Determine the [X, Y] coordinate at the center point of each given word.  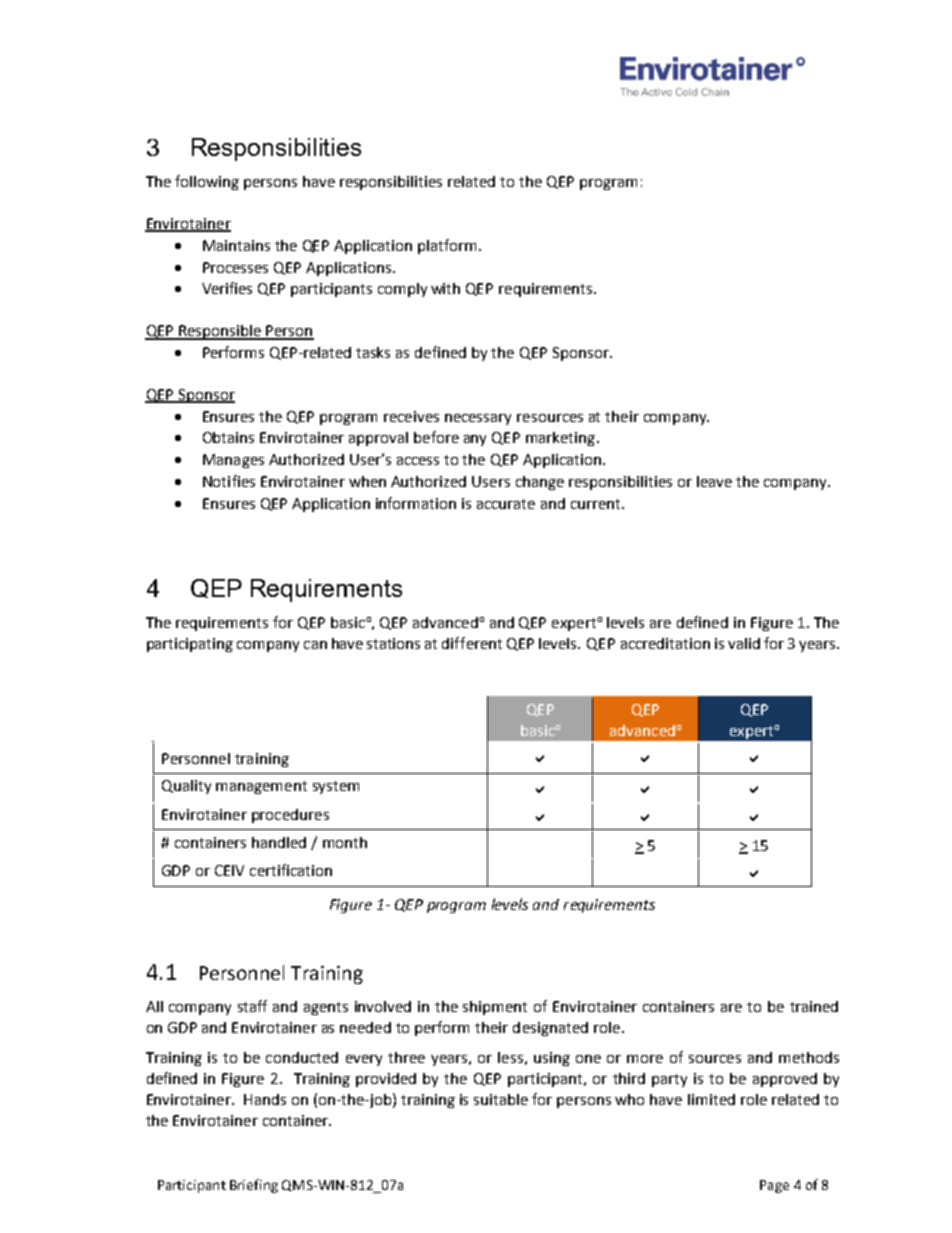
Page [774, 1186]
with [445, 288]
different [472, 643]
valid [744, 643]
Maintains [236, 245]
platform [447, 246]
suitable [501, 1099]
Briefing [254, 1186]
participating [190, 645]
